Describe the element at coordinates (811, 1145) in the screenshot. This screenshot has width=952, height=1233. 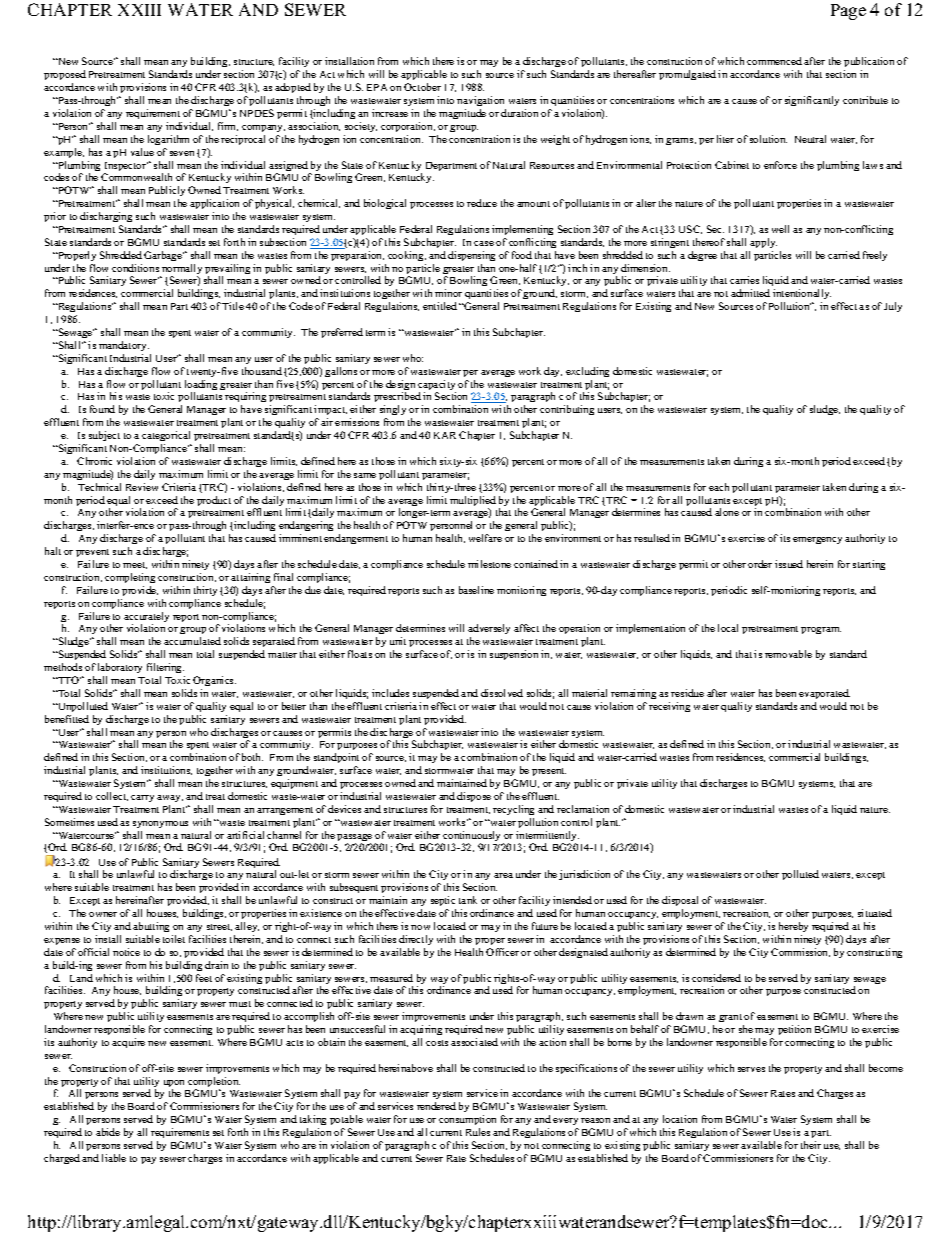
I see `their` at that location.
